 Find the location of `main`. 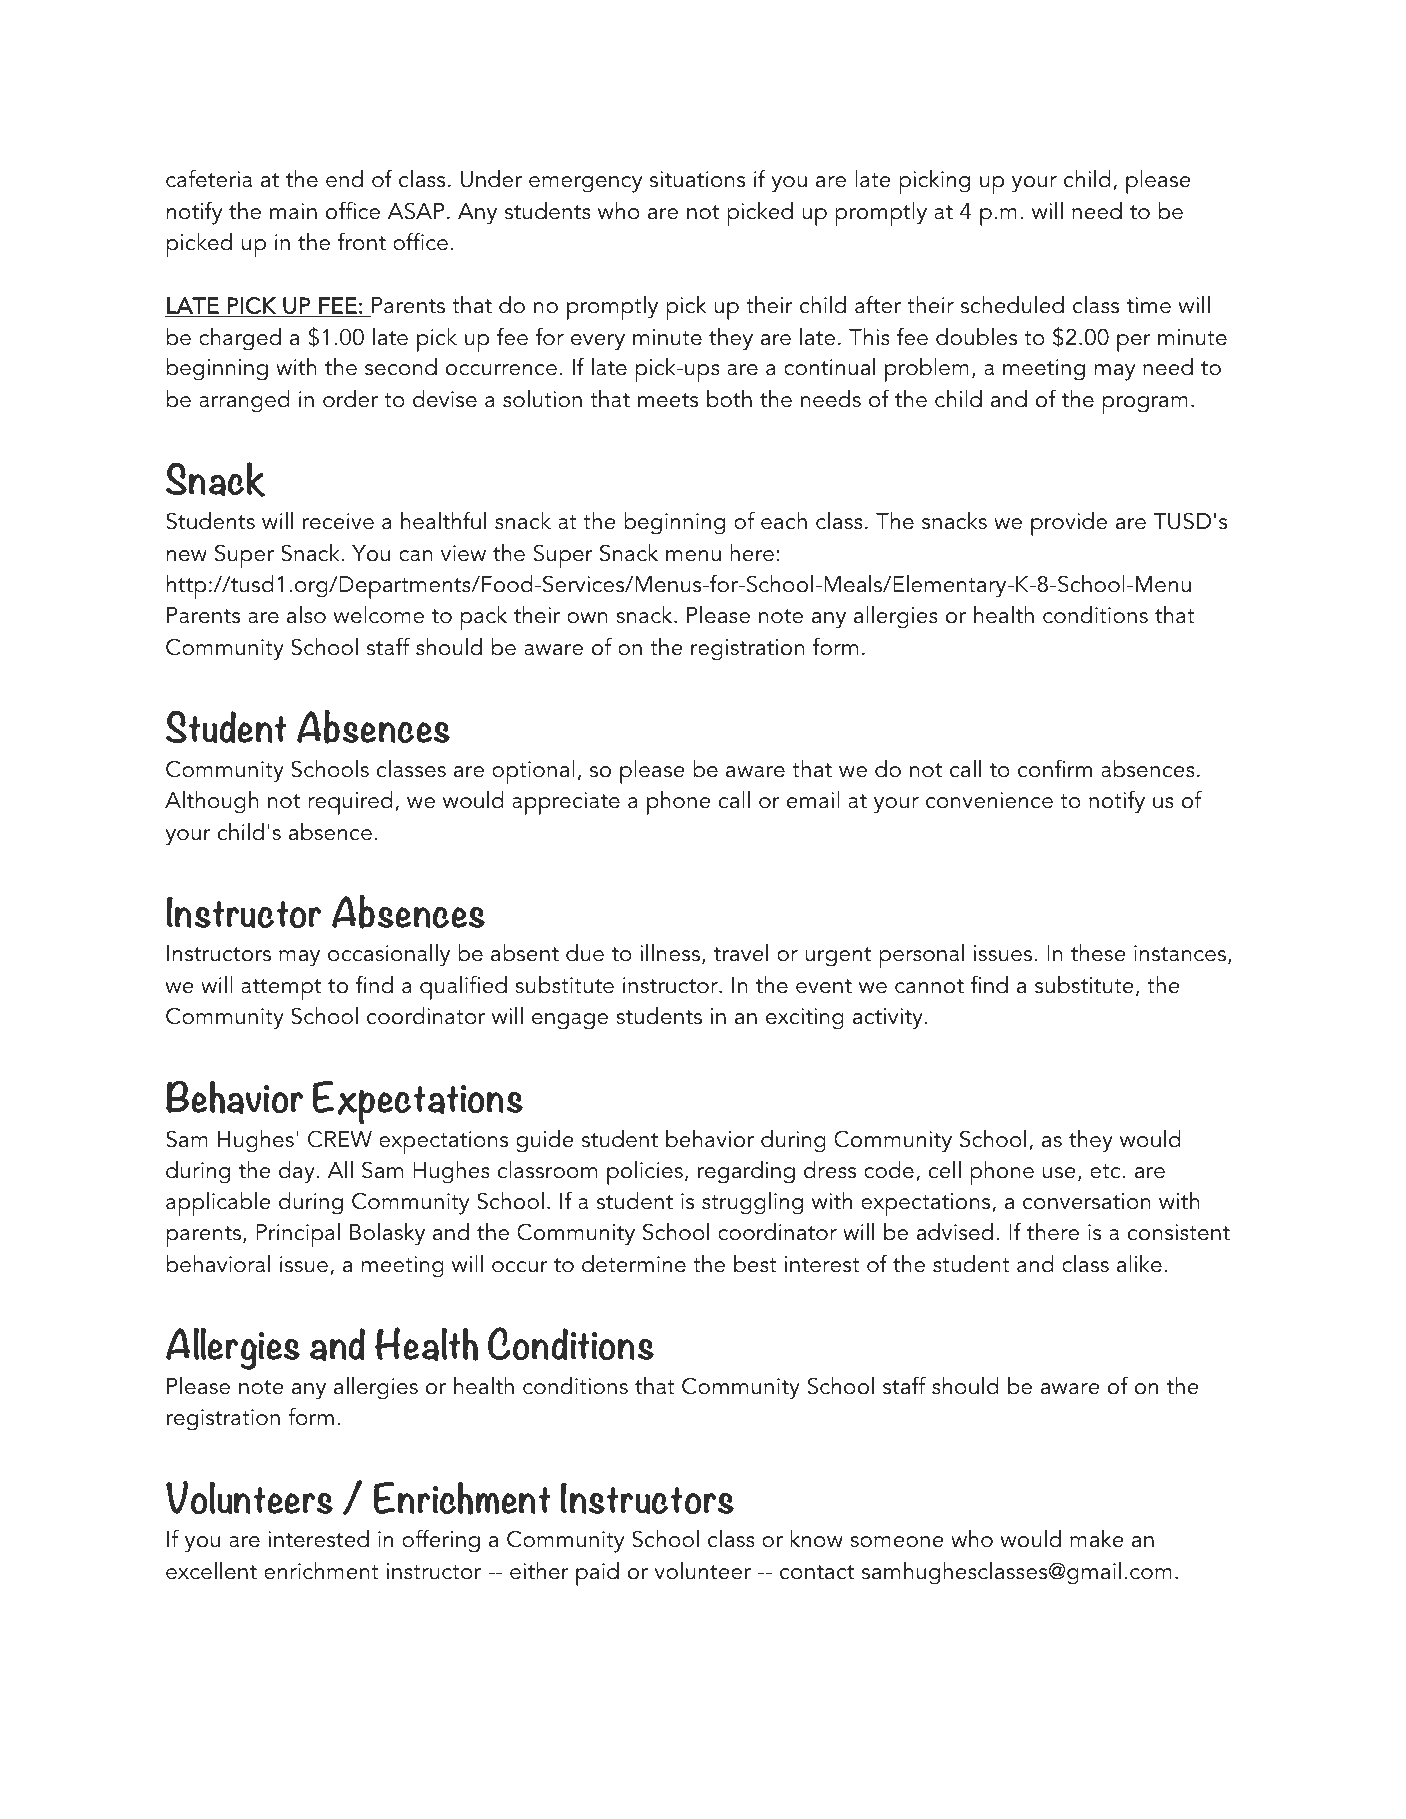

main is located at coordinates (293, 211).
